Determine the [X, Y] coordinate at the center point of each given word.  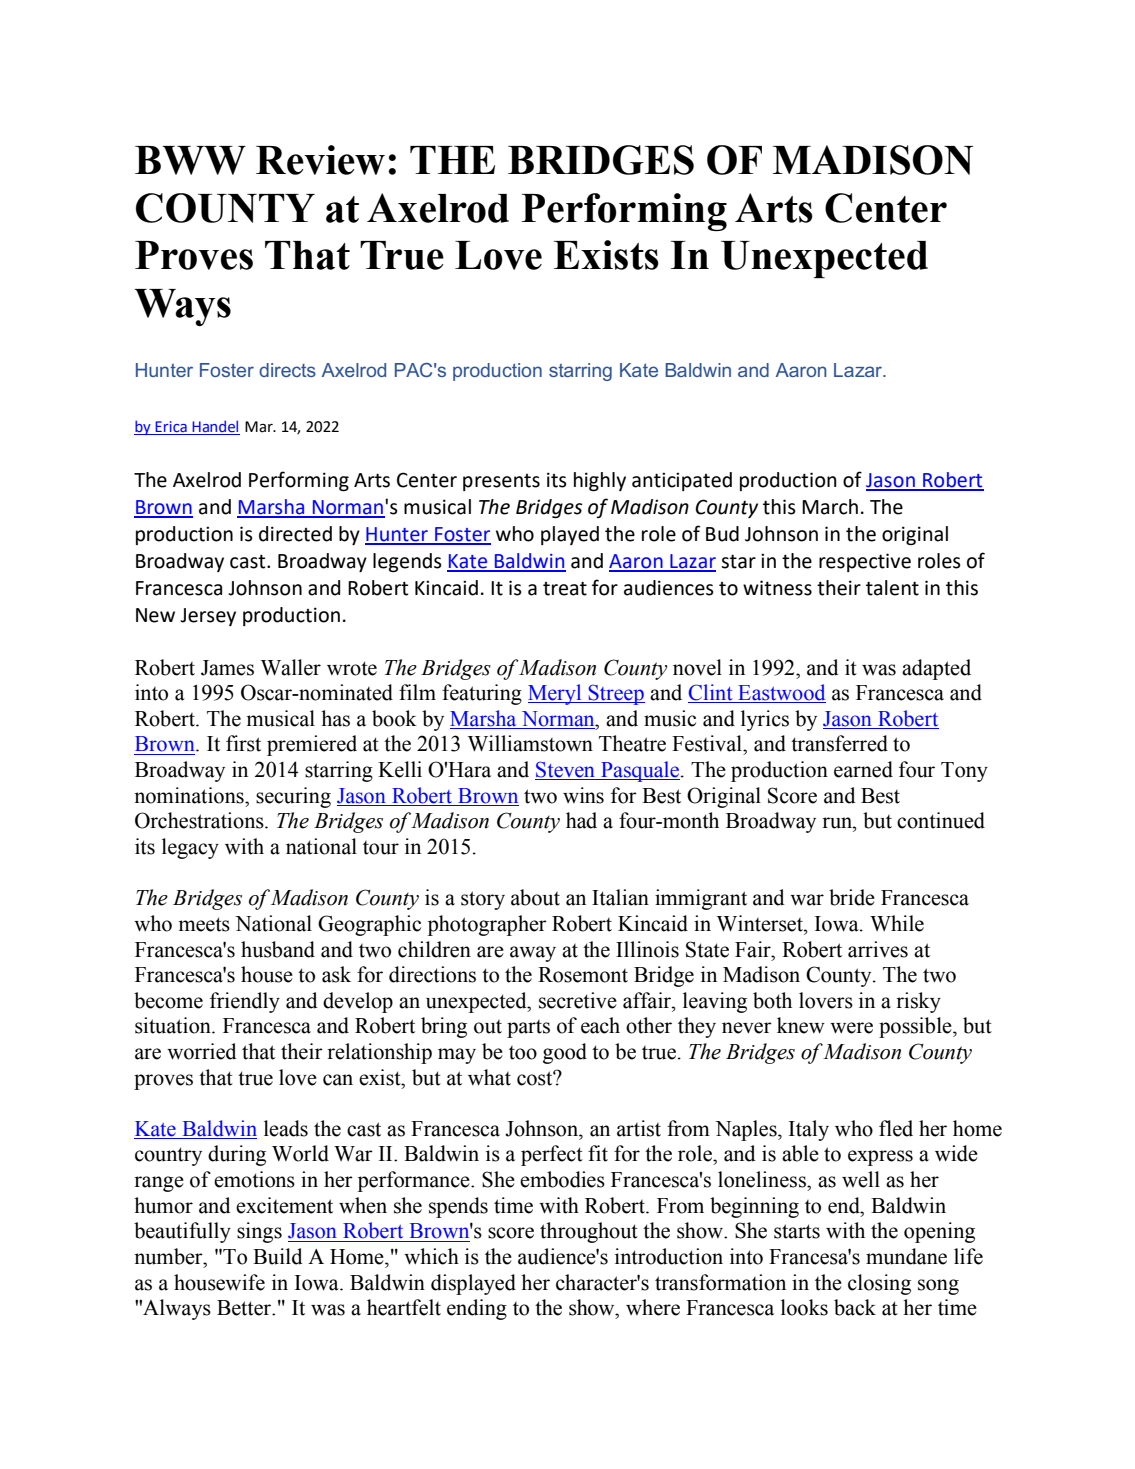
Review [320, 160]
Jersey [208, 617]
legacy [190, 848]
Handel [215, 427]
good [565, 1053]
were [851, 1028]
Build [278, 1256]
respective [865, 562]
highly [600, 481]
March [830, 507]
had [581, 820]
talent [892, 588]
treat [565, 588]
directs [287, 370]
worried [202, 1051]
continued [941, 820]
